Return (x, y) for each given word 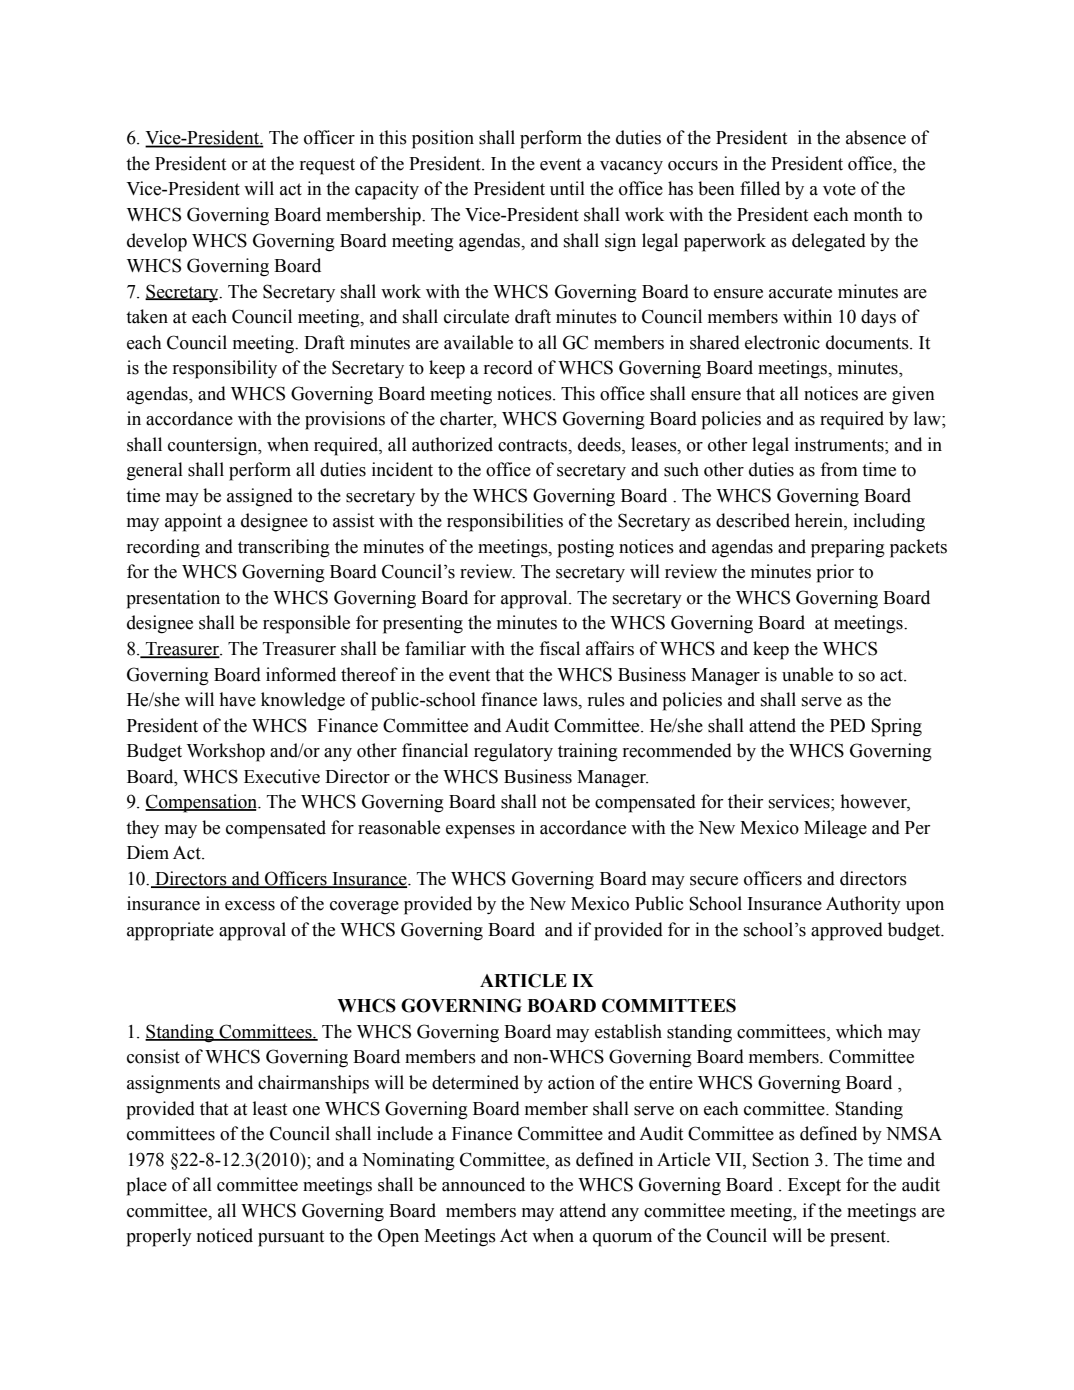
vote (839, 189)
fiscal (559, 648)
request (327, 166)
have (237, 699)
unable (807, 674)
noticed (225, 1235)
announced (483, 1184)
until (567, 188)
